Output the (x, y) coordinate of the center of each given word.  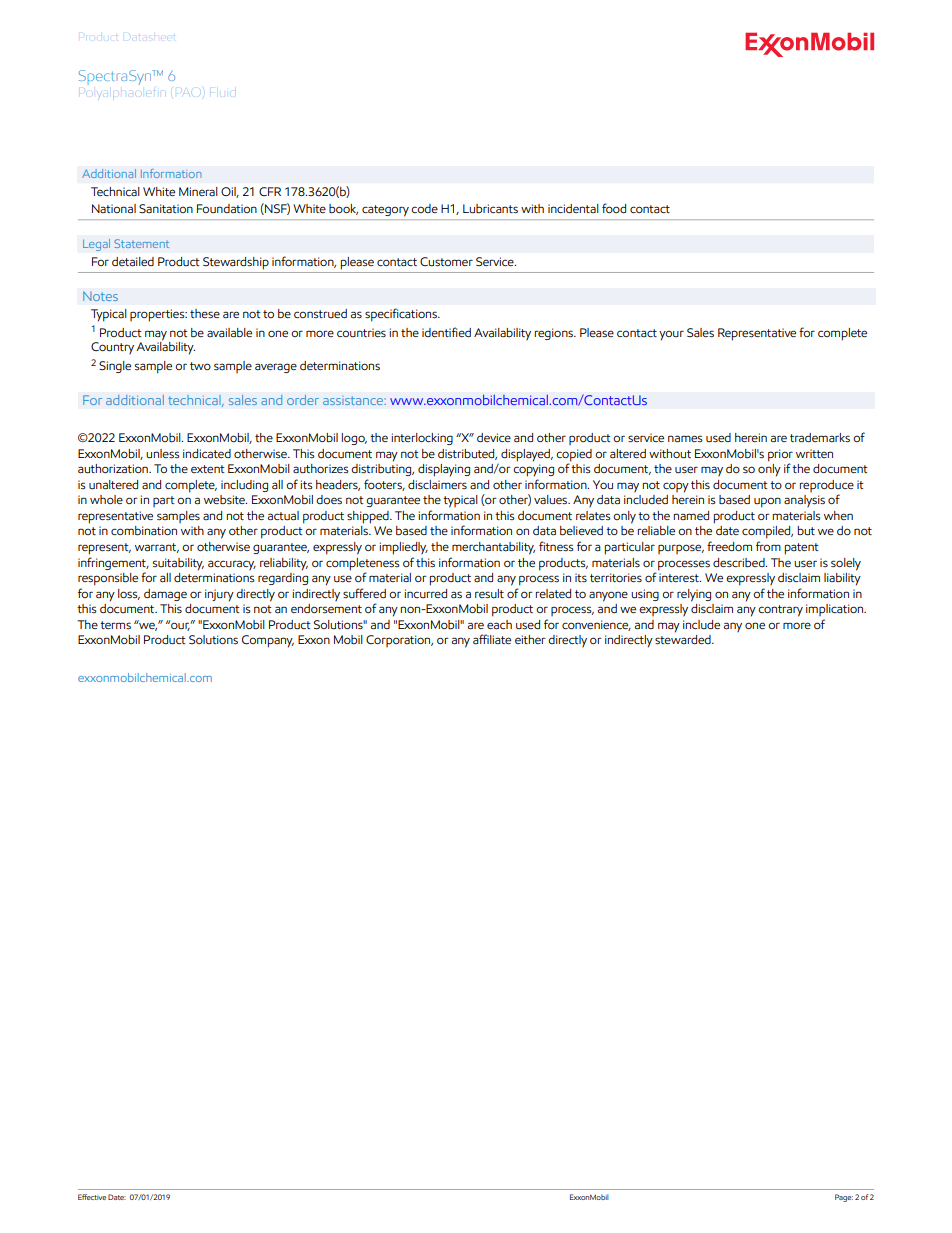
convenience (596, 625)
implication (836, 610)
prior (780, 455)
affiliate (492, 639)
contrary (780, 611)
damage (165, 595)
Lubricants (490, 209)
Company (268, 641)
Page (844, 1198)
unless (163, 454)
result (489, 593)
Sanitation (166, 209)
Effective (92, 1197)
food (614, 208)
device (494, 437)
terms (115, 625)
